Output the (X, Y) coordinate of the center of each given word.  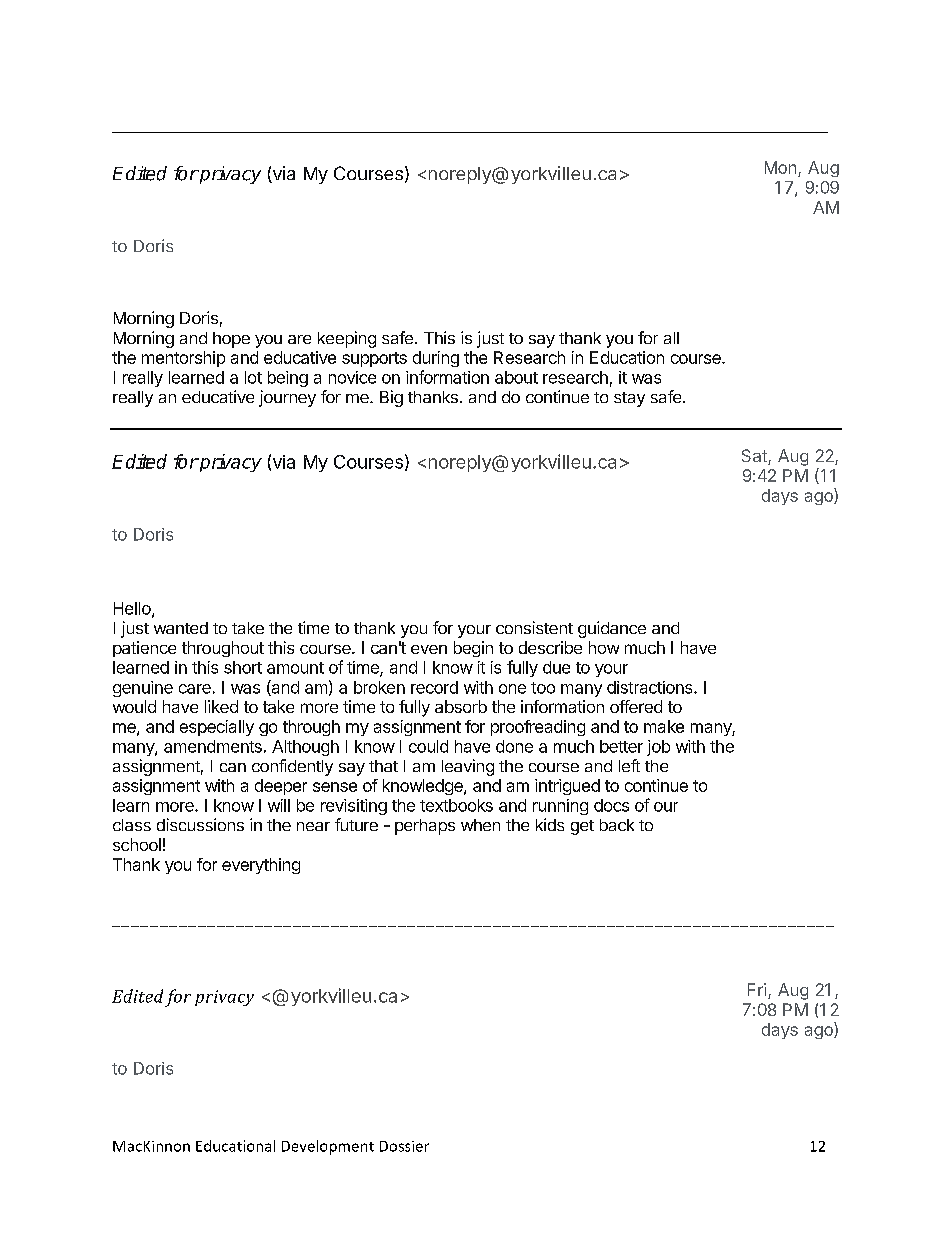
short (243, 667)
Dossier (404, 1146)
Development (328, 1147)
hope (231, 340)
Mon (780, 167)
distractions (651, 687)
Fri (757, 989)
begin (473, 649)
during (436, 359)
